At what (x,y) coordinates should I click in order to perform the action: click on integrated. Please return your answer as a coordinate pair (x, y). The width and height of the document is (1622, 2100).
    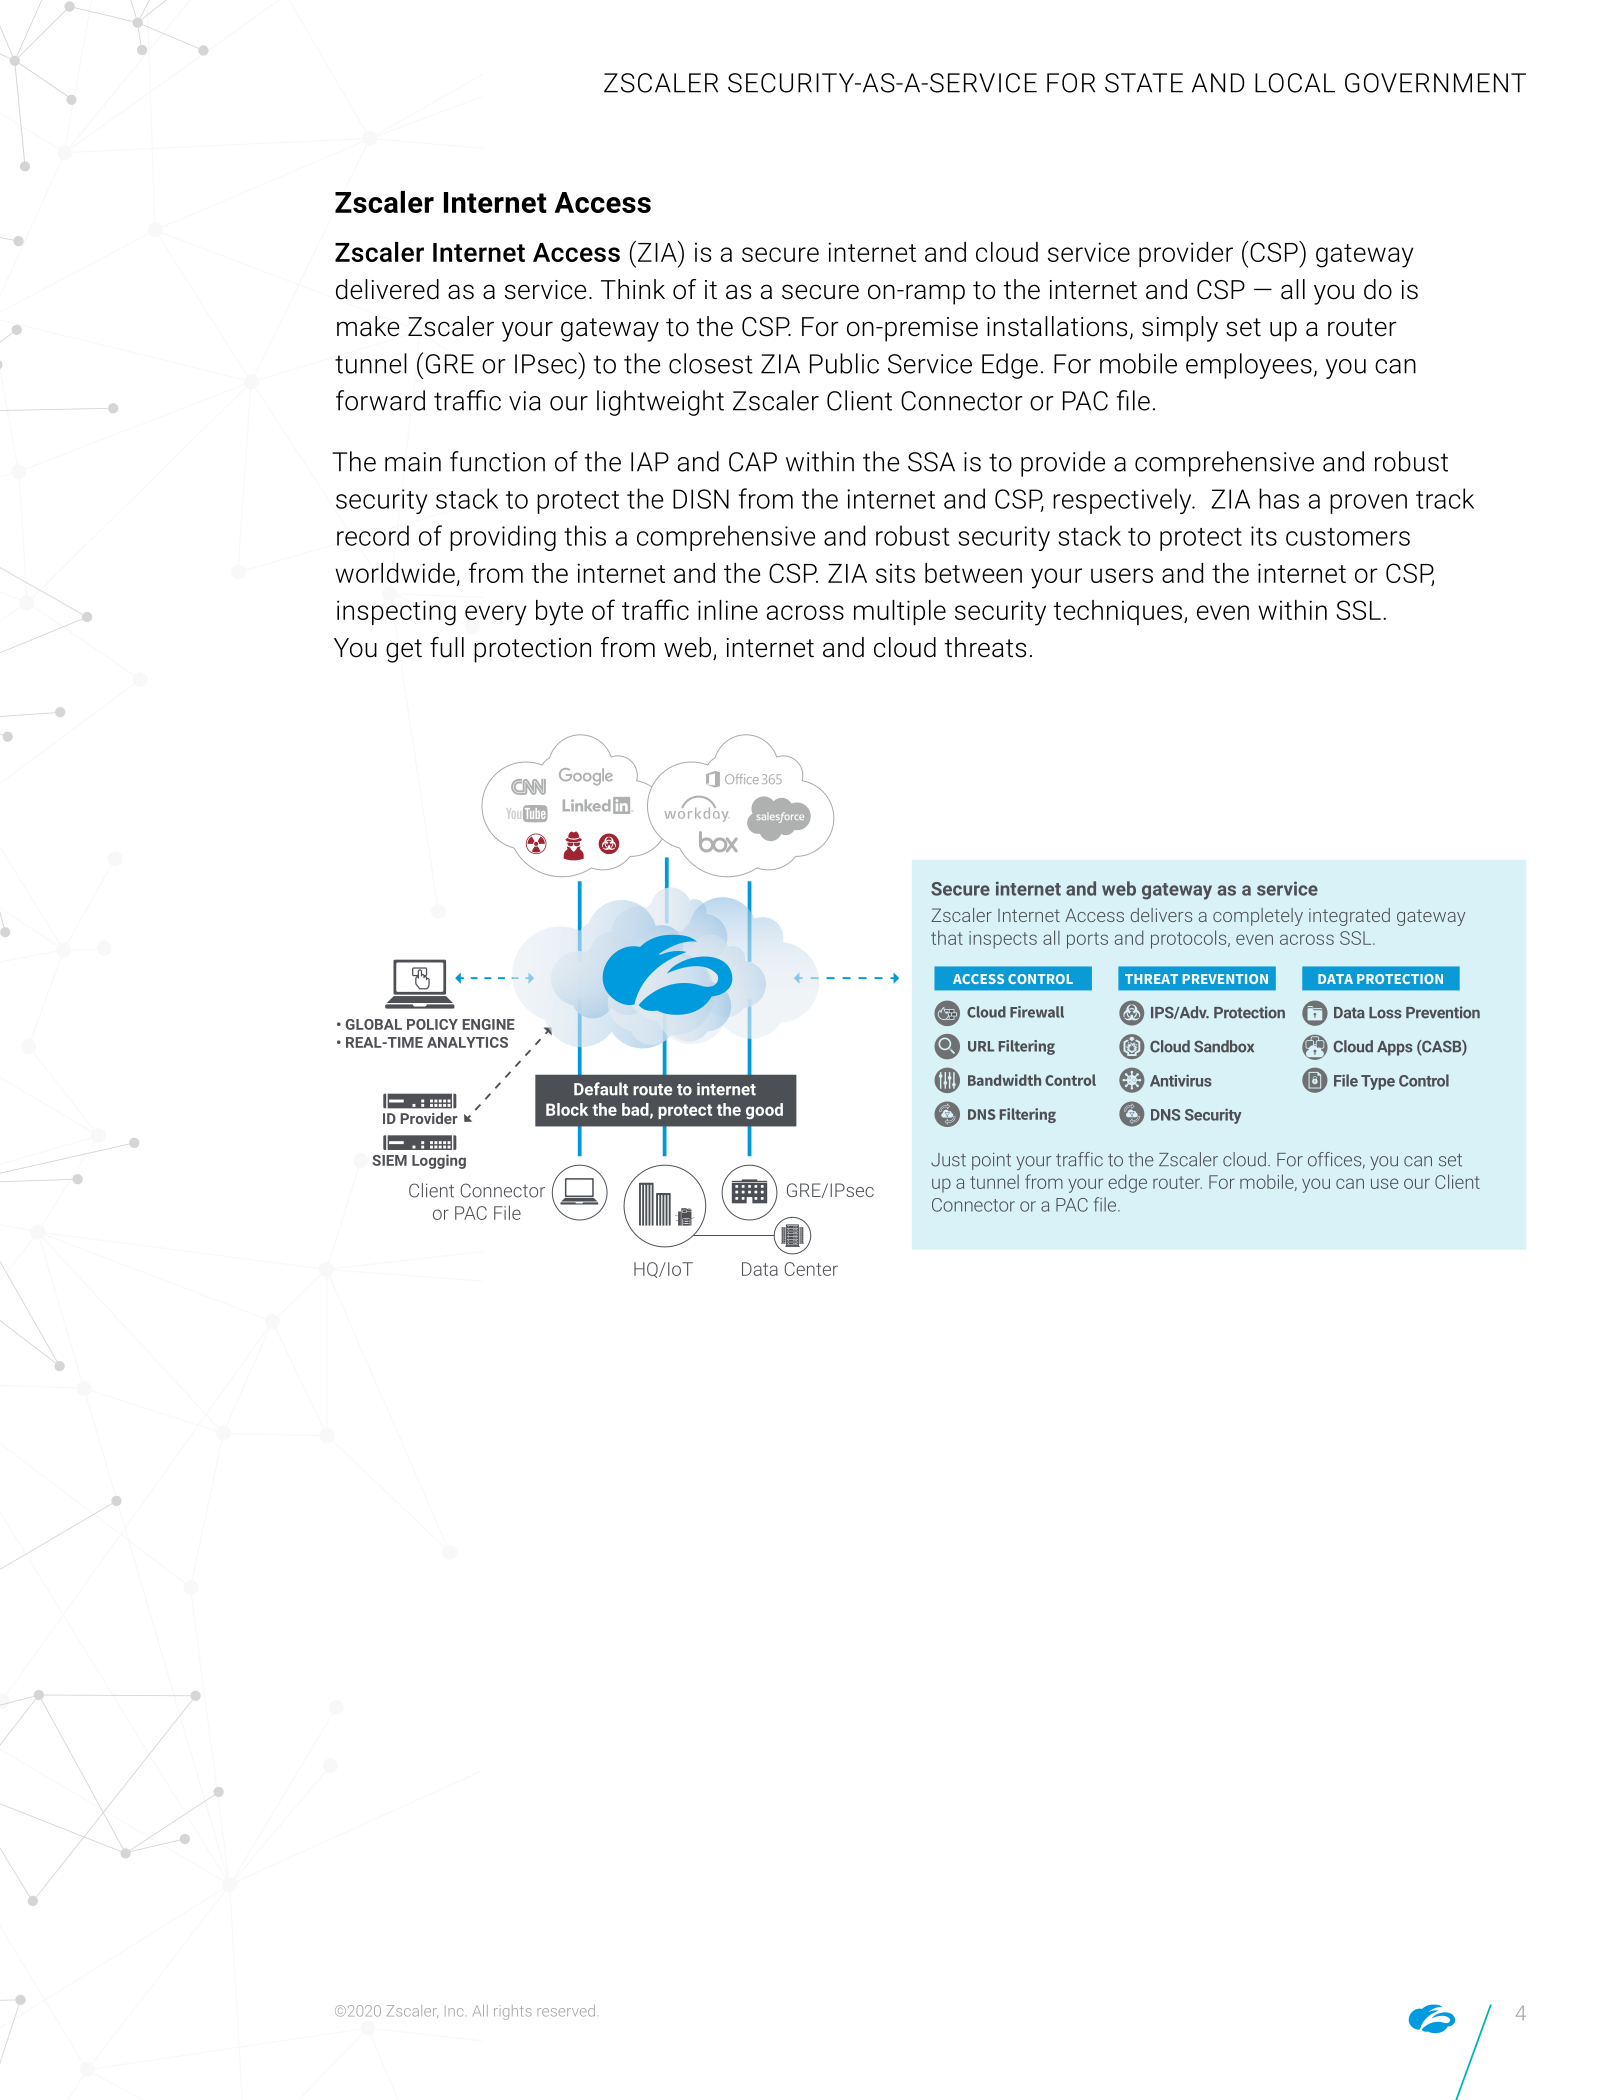
    Looking at the image, I should click on (1349, 917).
